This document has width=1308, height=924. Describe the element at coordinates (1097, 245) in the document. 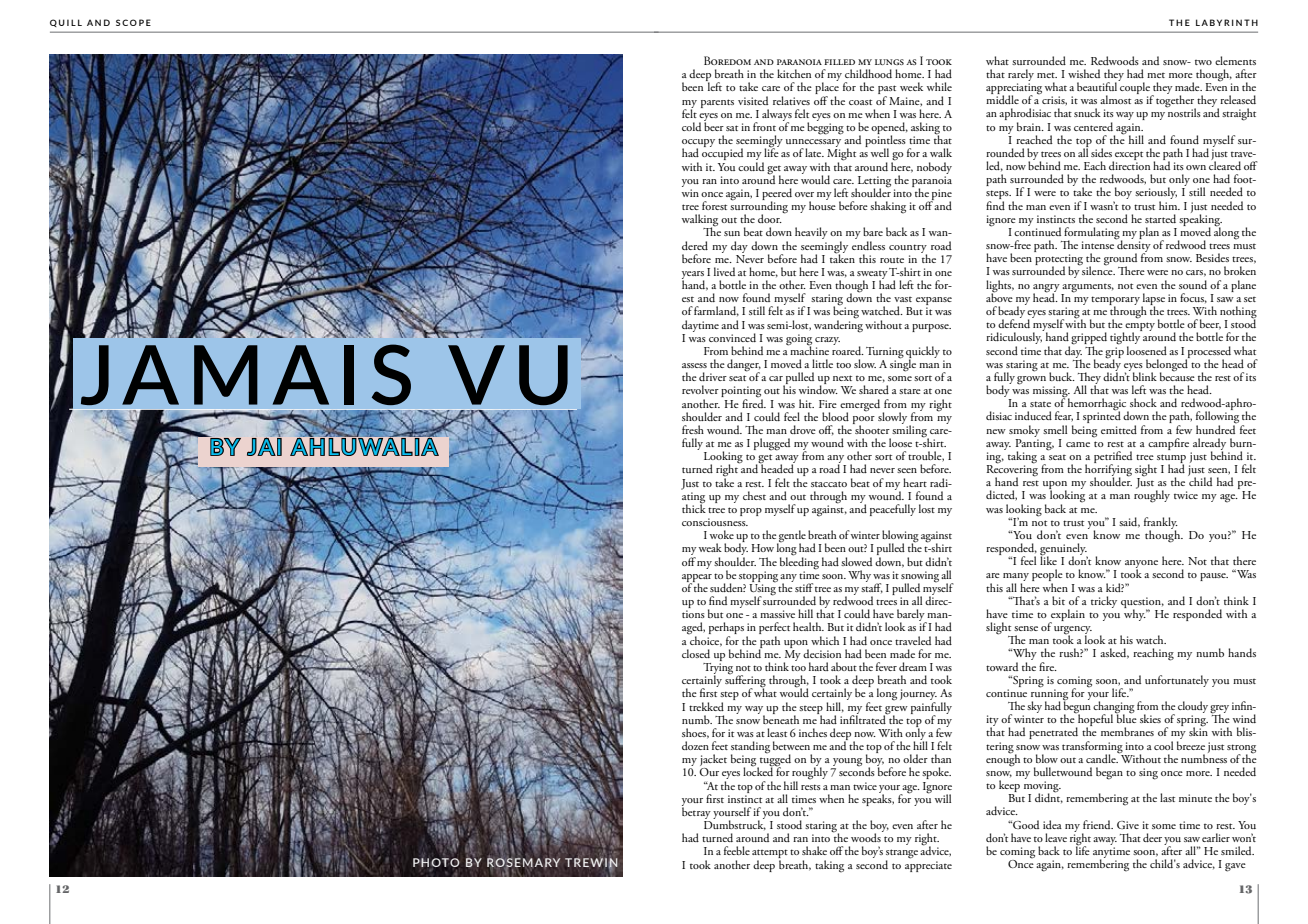

I see `intense` at that location.
